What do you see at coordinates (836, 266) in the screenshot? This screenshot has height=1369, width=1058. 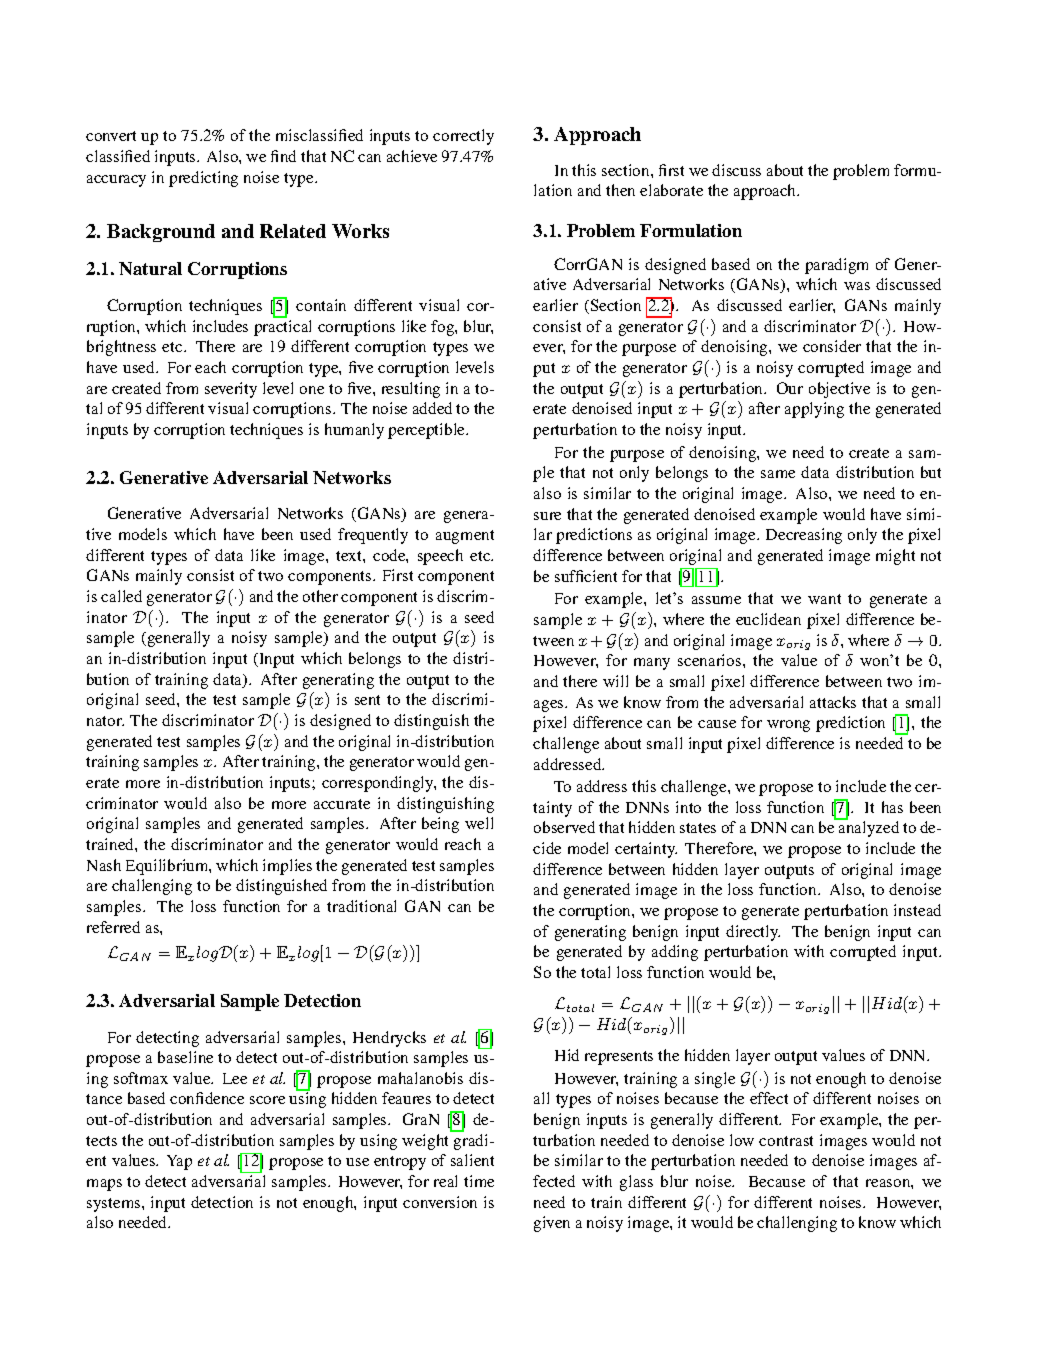 I see `paradigm` at bounding box center [836, 266].
